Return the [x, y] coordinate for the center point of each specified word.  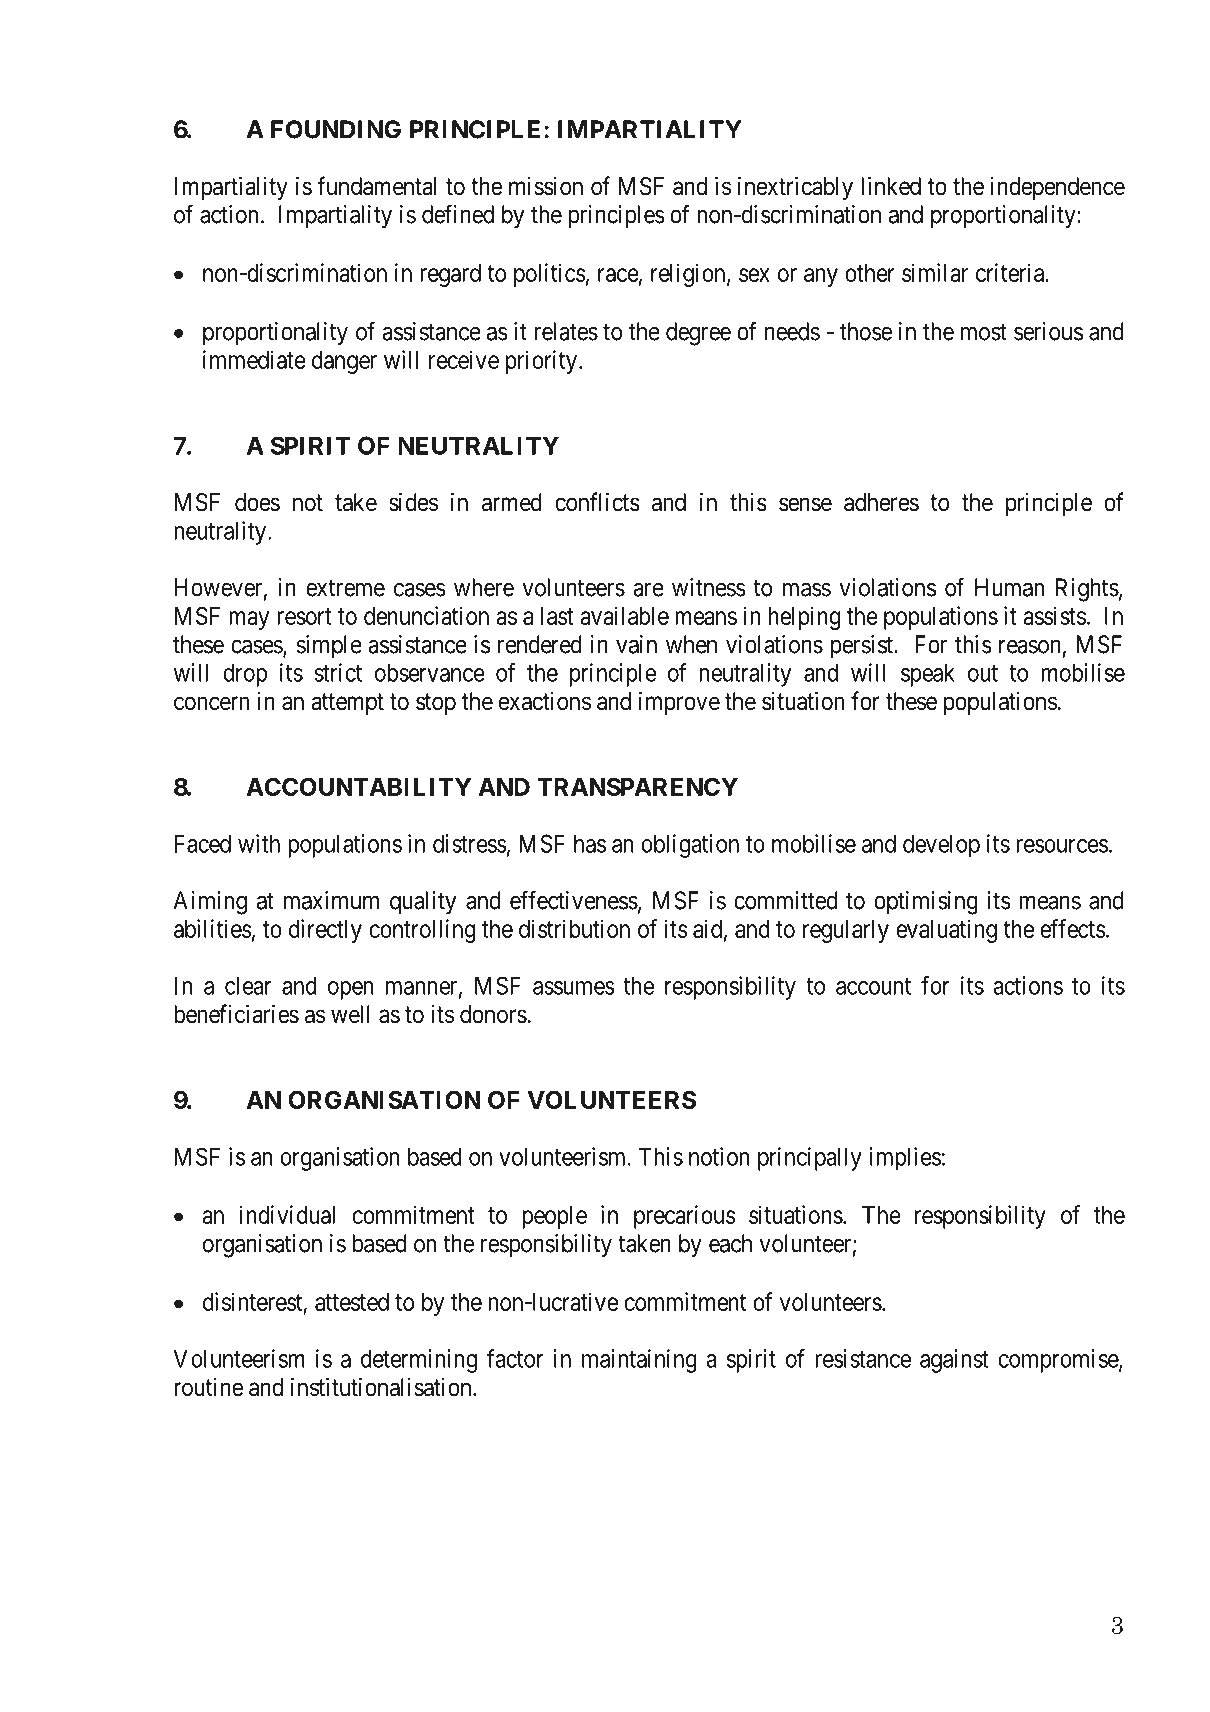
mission [546, 186]
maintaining [639, 1361]
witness [709, 587]
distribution [574, 928]
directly [325, 931]
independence [1058, 188]
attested [352, 1302]
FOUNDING [336, 129]
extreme [345, 588]
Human [1009, 587]
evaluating [946, 931]
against [954, 1361]
